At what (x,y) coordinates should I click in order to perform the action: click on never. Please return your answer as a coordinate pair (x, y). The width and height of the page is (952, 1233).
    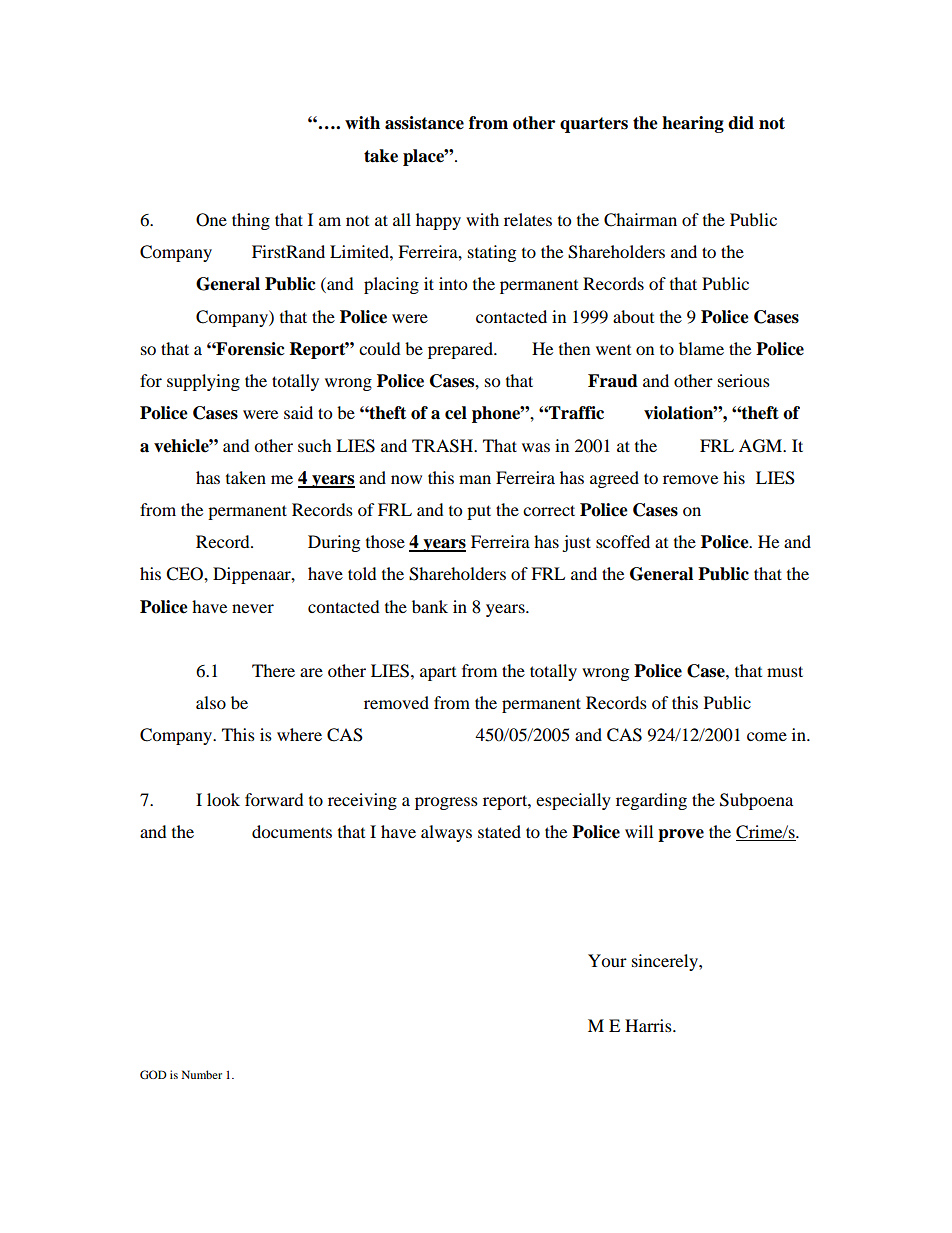
    Looking at the image, I should click on (253, 608).
